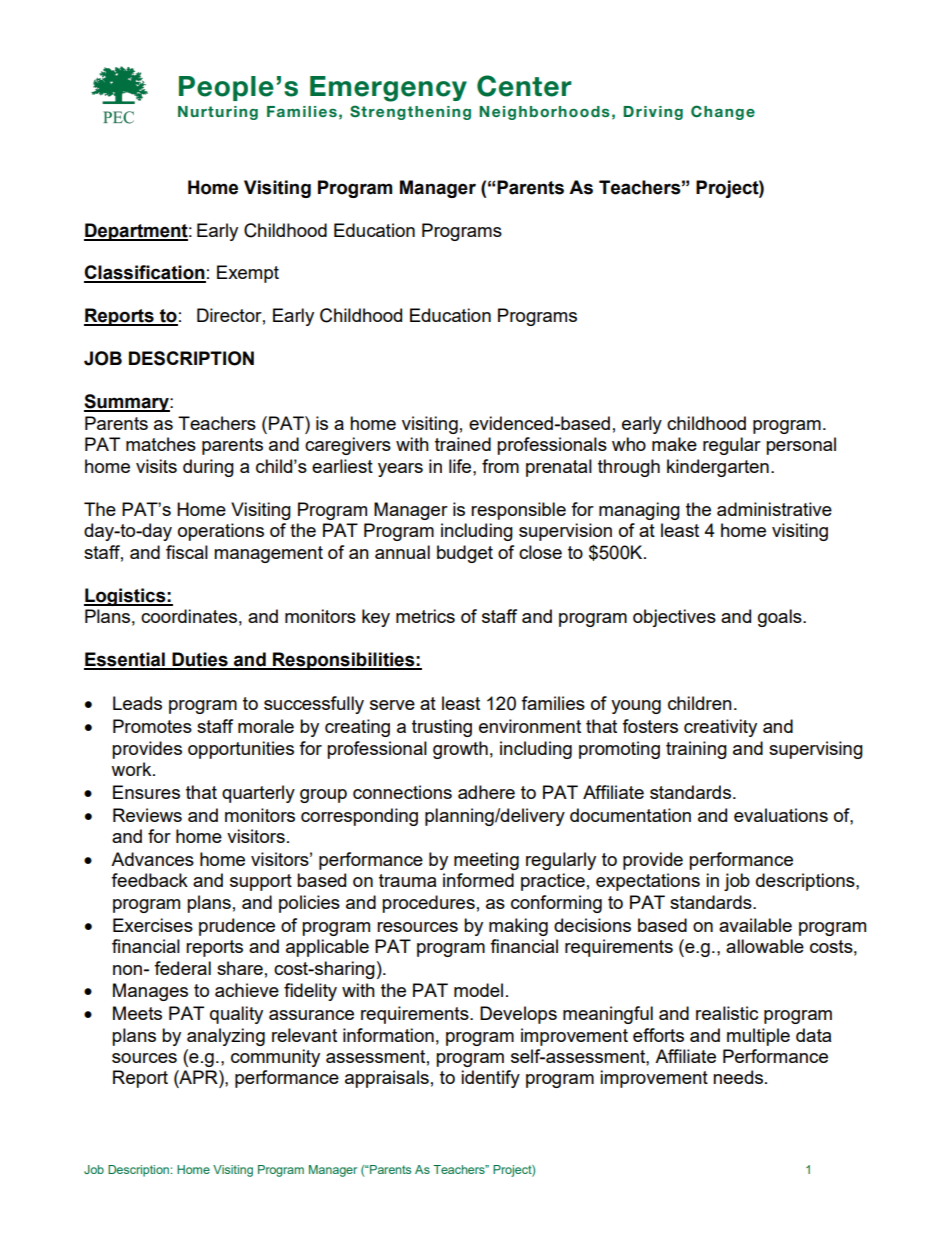 This page has height=1233, width=952. What do you see at coordinates (460, 750) in the page?
I see `growth` at bounding box center [460, 750].
